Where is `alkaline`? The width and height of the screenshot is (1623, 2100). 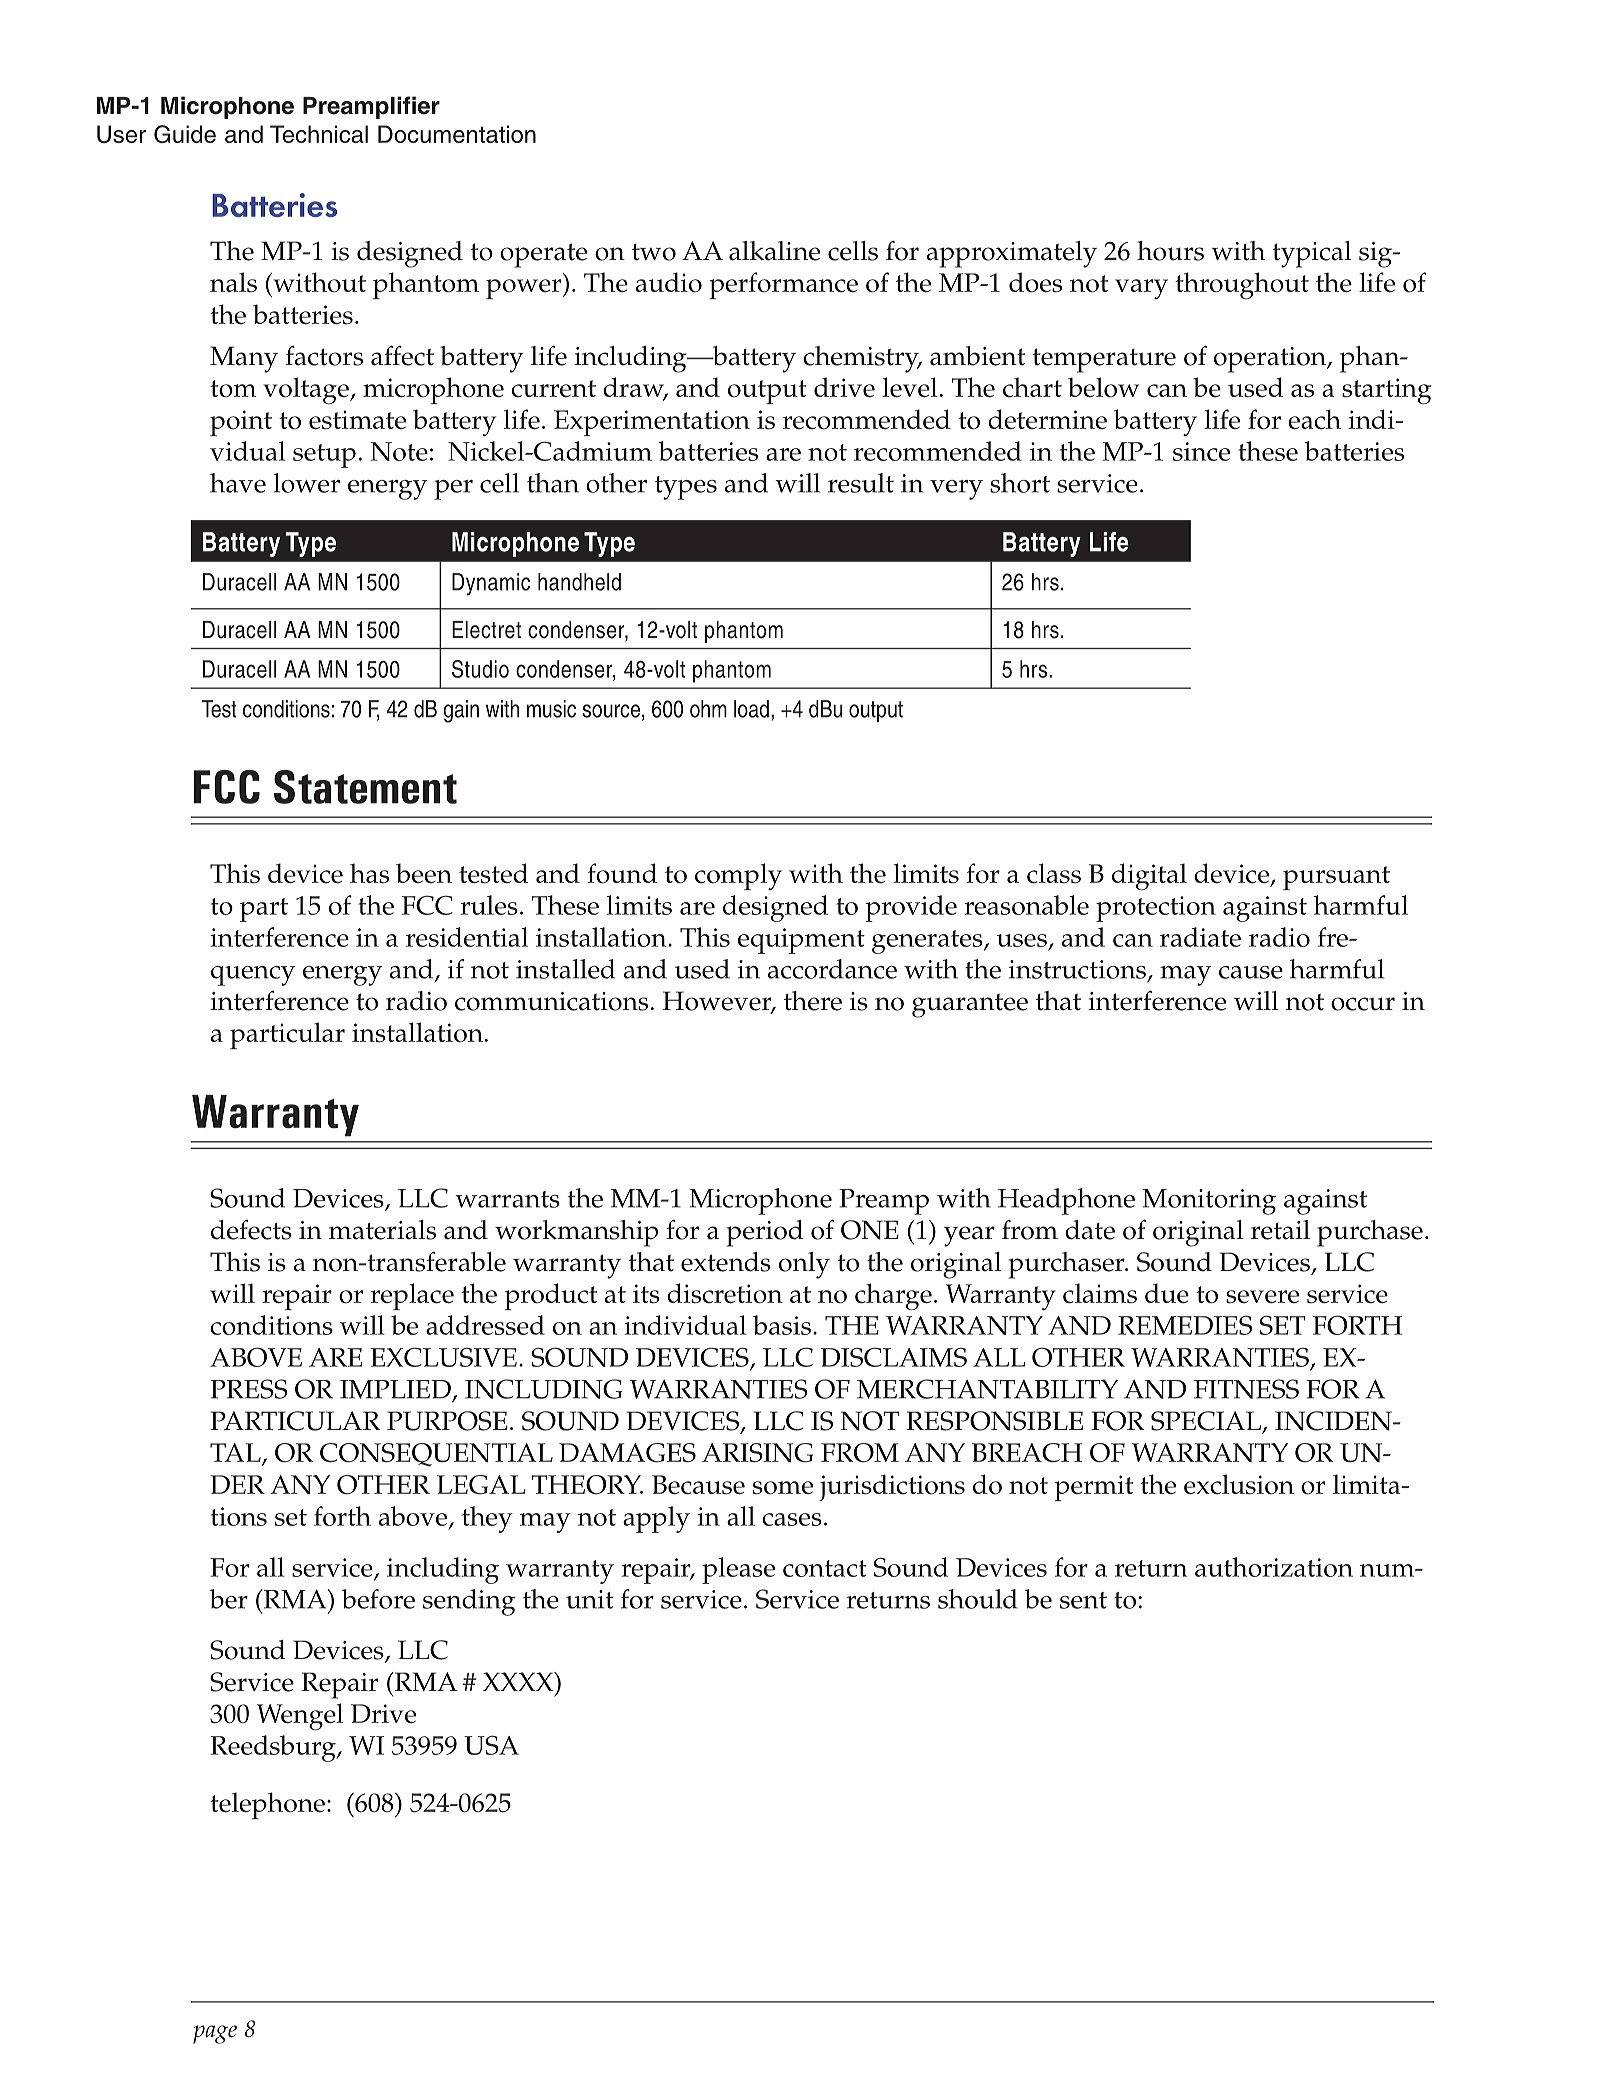
alkaline is located at coordinates (774, 251).
